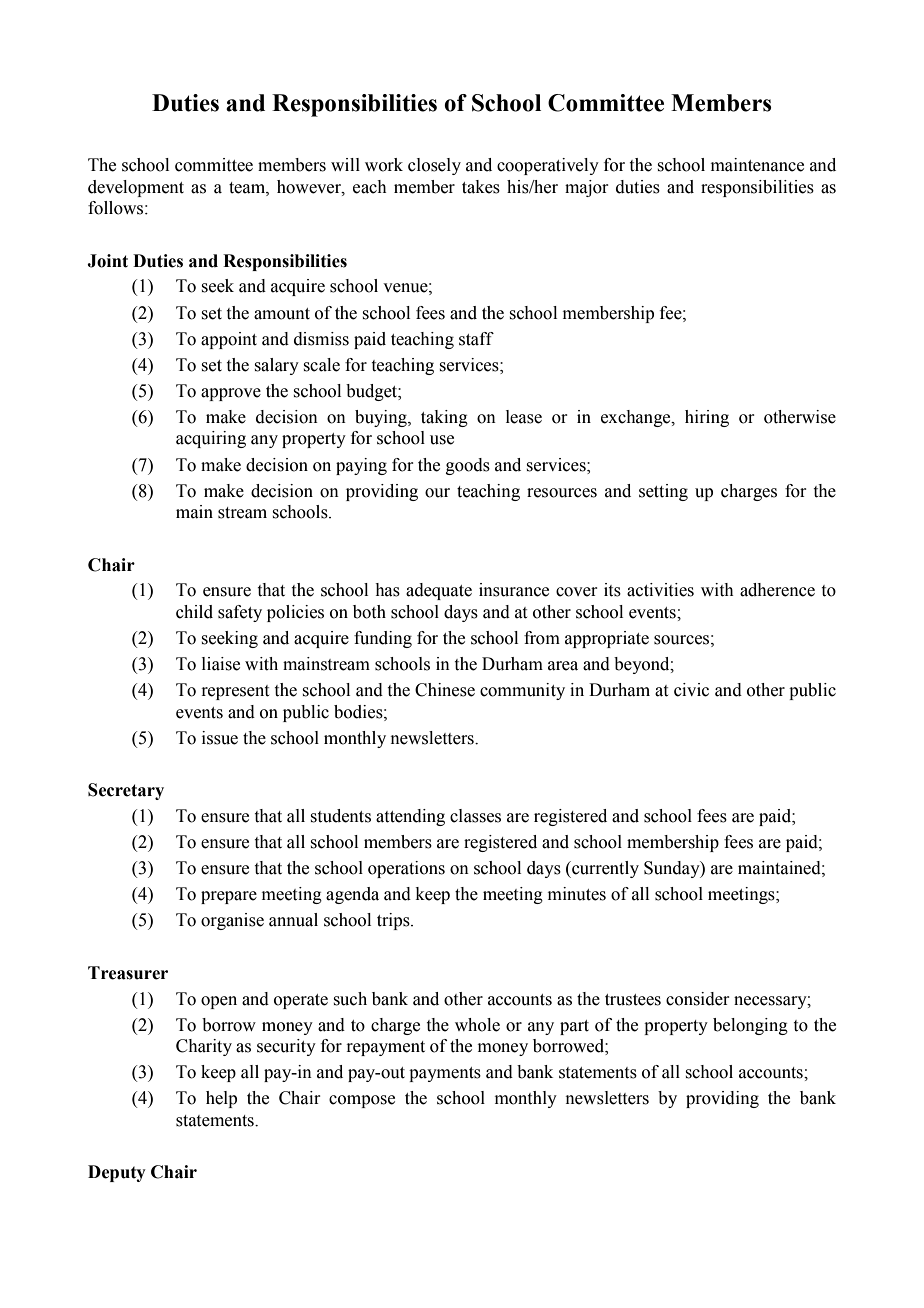  What do you see at coordinates (445, 1074) in the screenshot?
I see `payments` at bounding box center [445, 1074].
